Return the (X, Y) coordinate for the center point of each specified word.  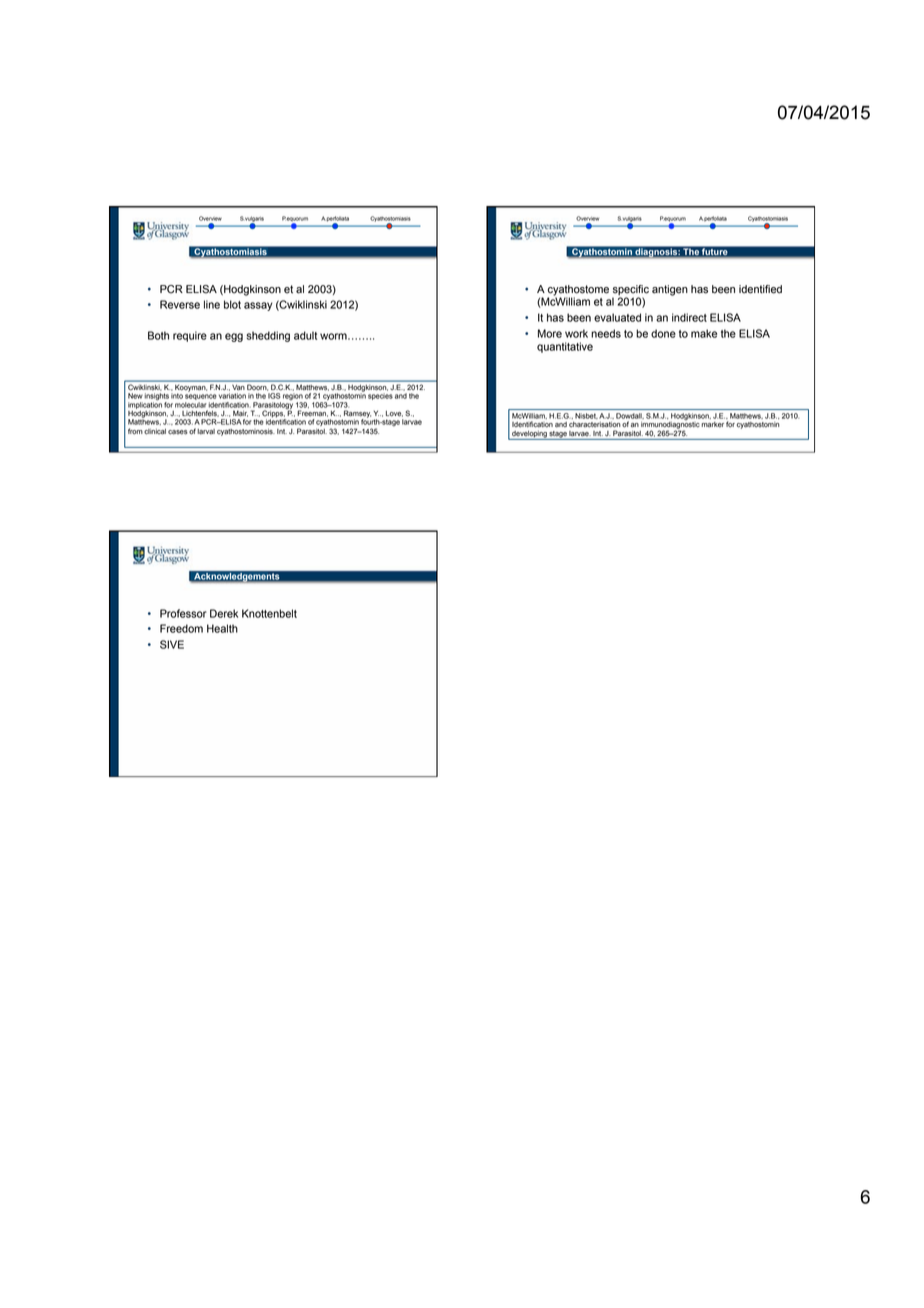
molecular (191, 405)
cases (178, 432)
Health (222, 628)
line (212, 304)
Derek (224, 613)
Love (394, 414)
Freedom (181, 628)
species (380, 396)
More (550, 333)
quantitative (565, 347)
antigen (670, 290)
